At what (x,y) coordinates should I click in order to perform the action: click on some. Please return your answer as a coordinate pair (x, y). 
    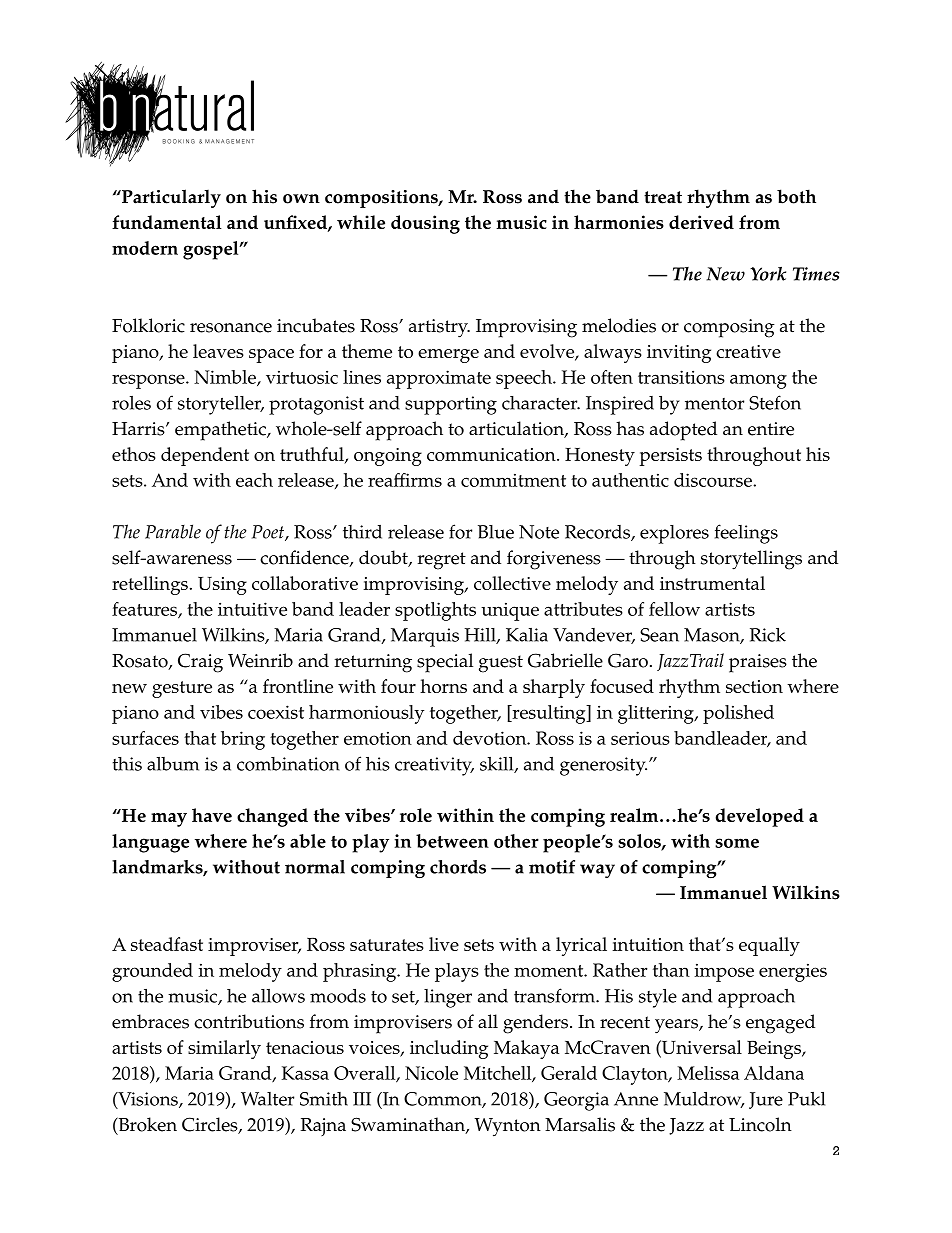
    Looking at the image, I should click on (737, 843).
